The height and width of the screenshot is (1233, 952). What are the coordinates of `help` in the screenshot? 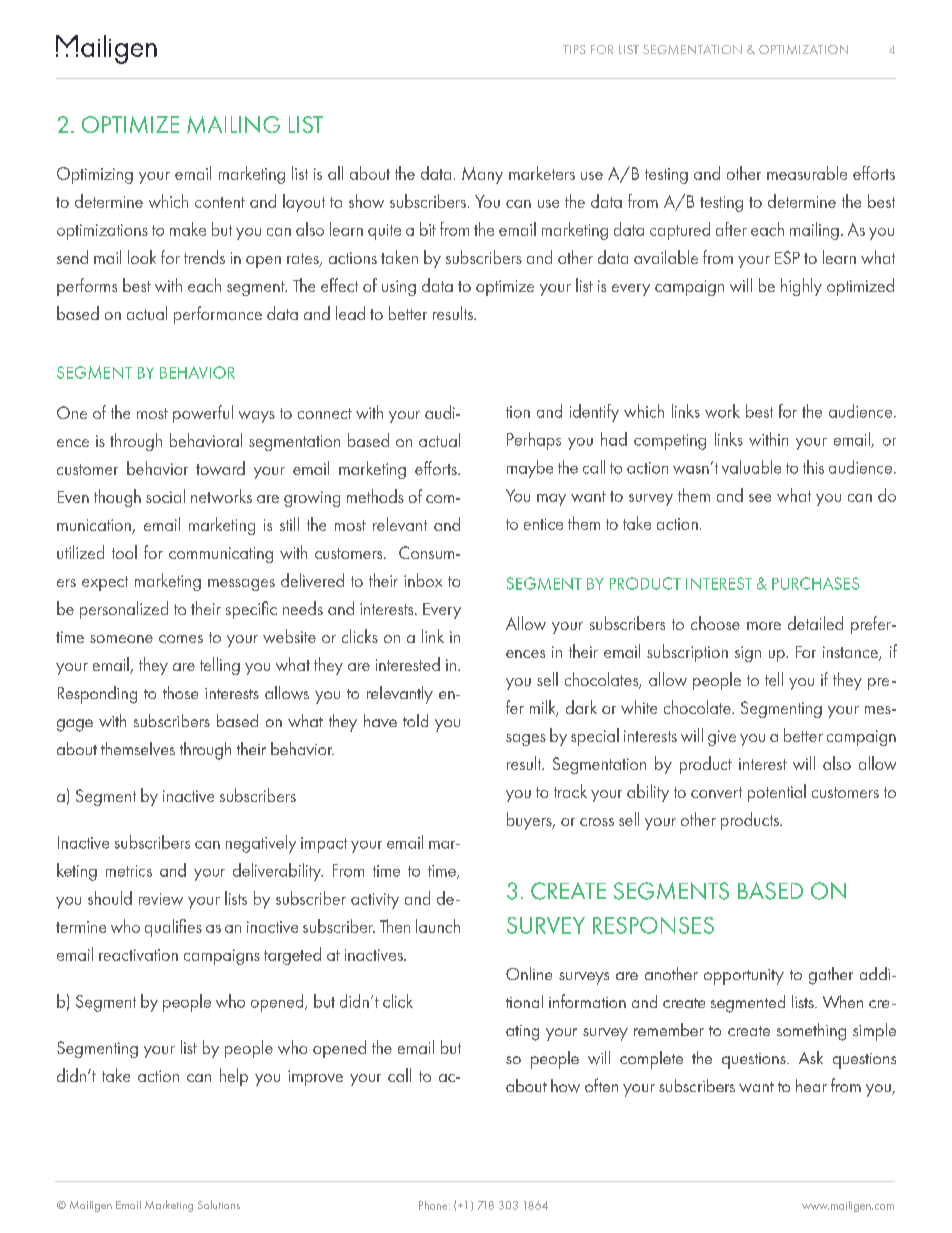 It's located at (234, 1077).
